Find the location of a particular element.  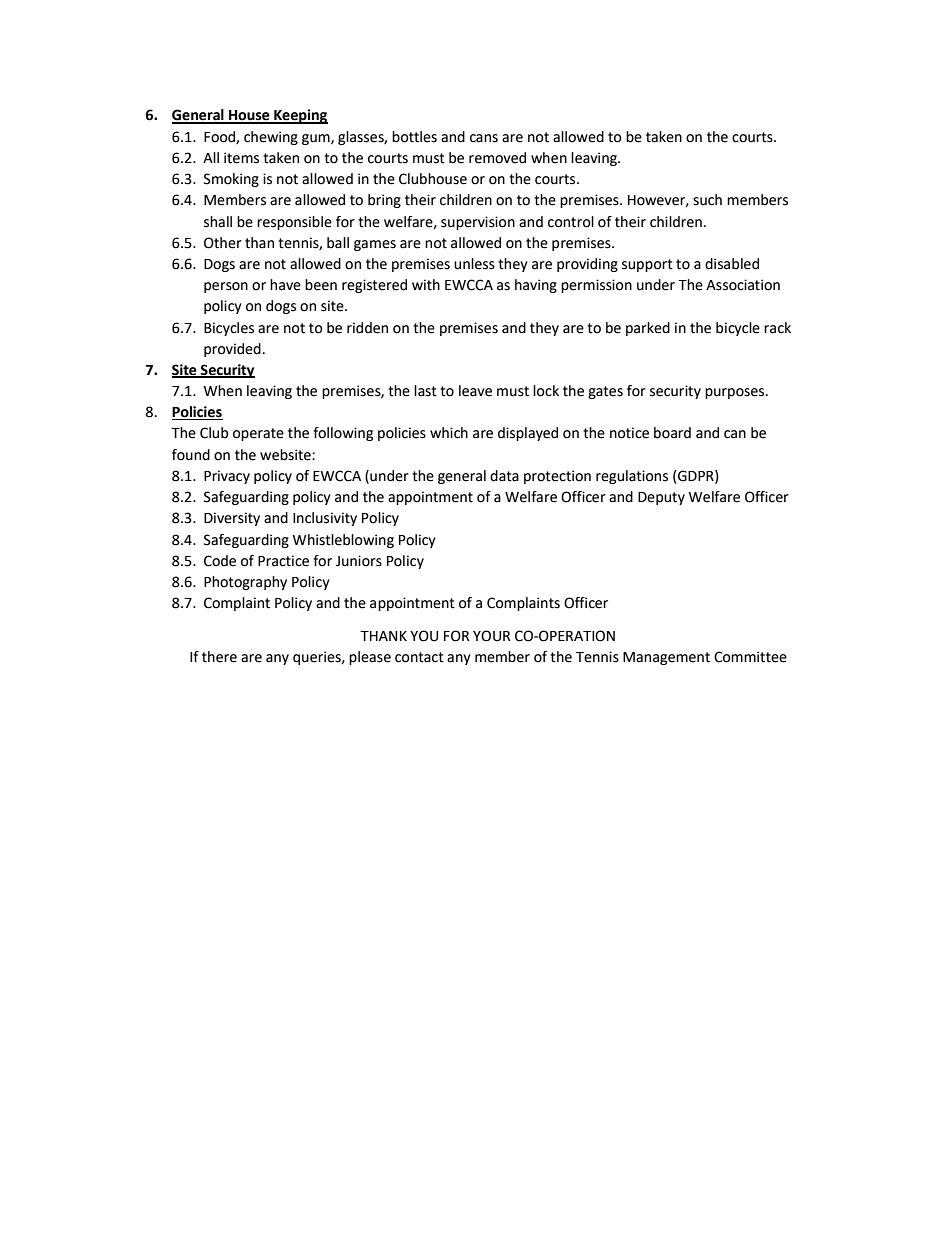

supervision is located at coordinates (478, 223).
